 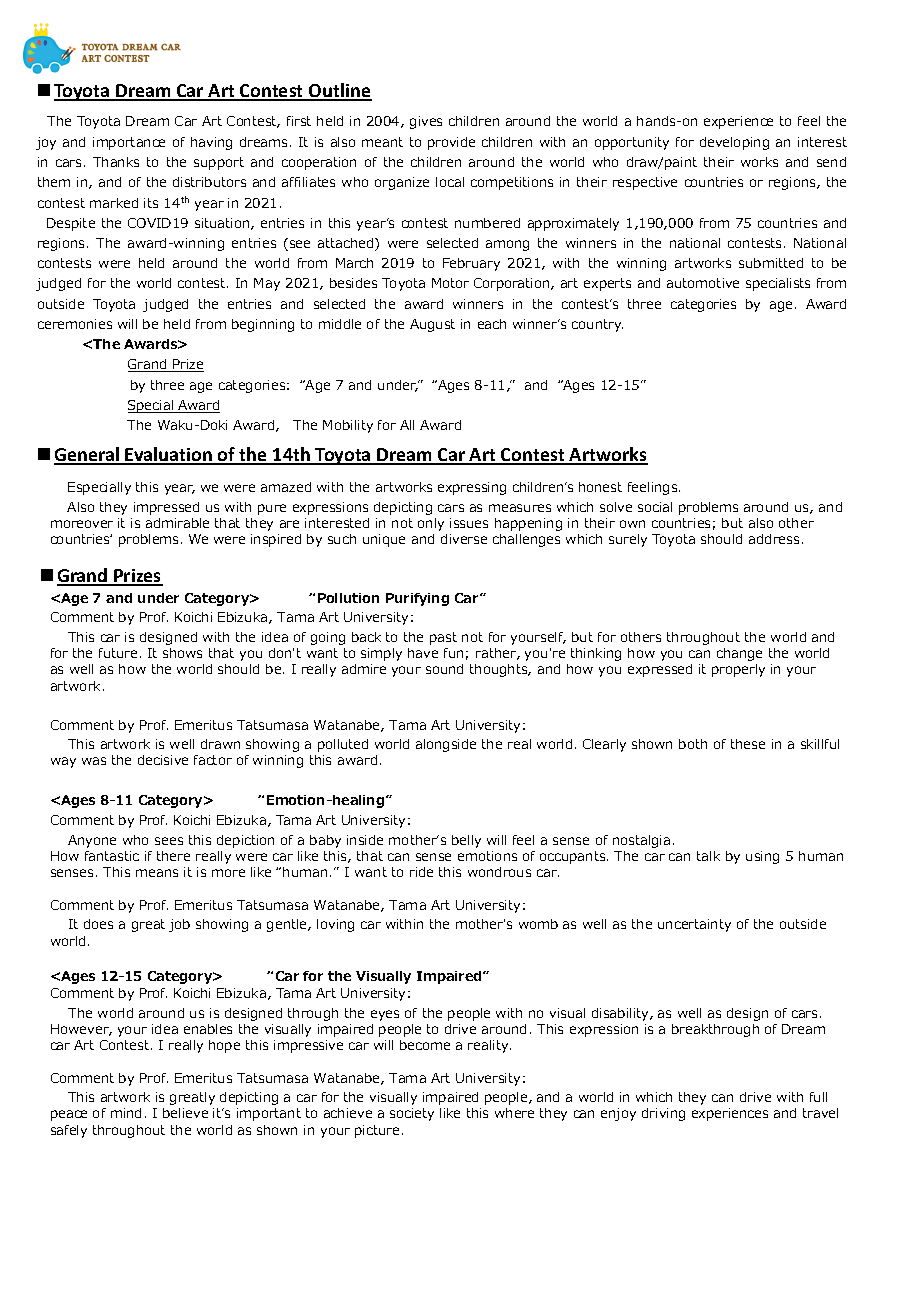 What do you see at coordinates (173, 856) in the page?
I see `there` at bounding box center [173, 856].
